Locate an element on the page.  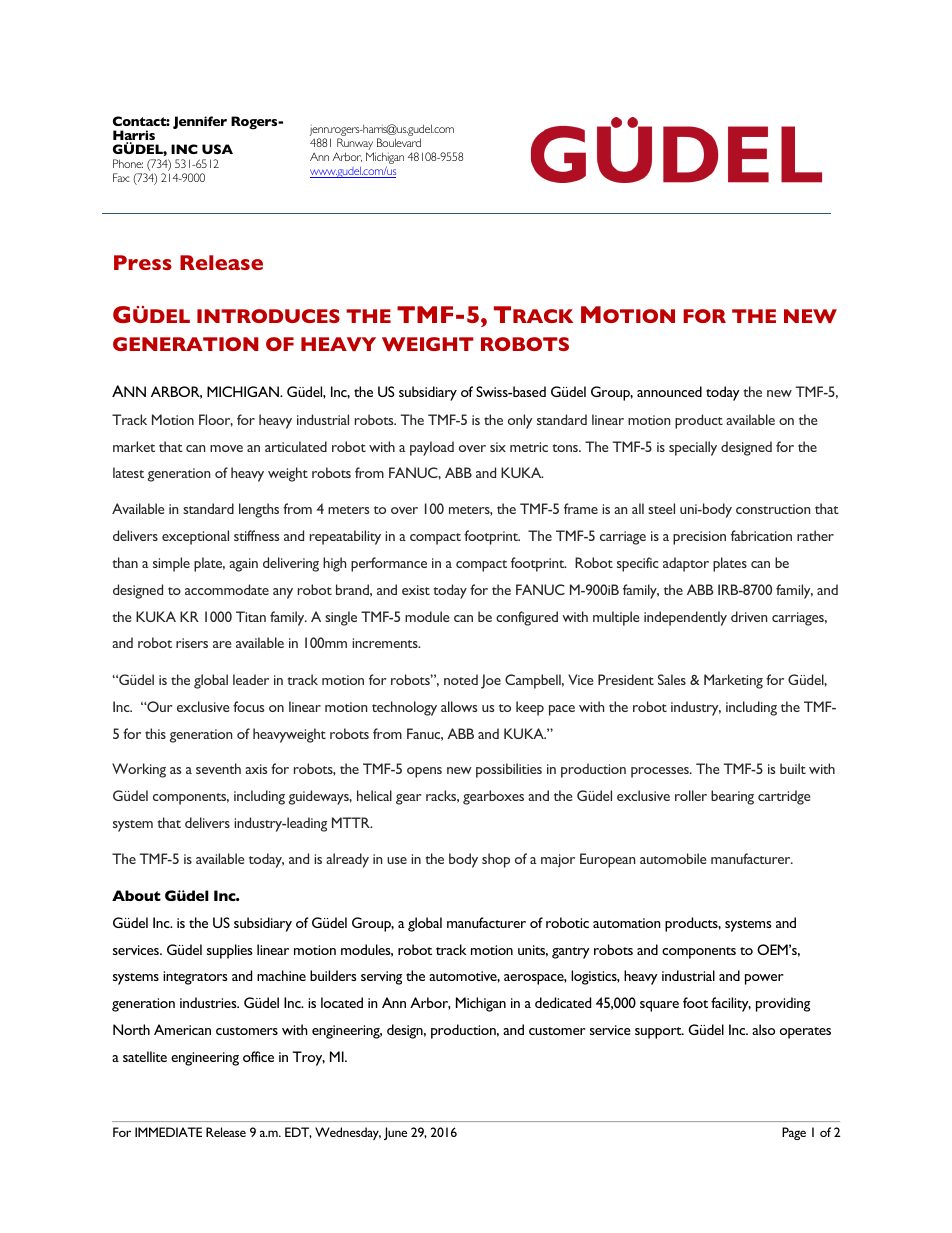
driven is located at coordinates (749, 616).
